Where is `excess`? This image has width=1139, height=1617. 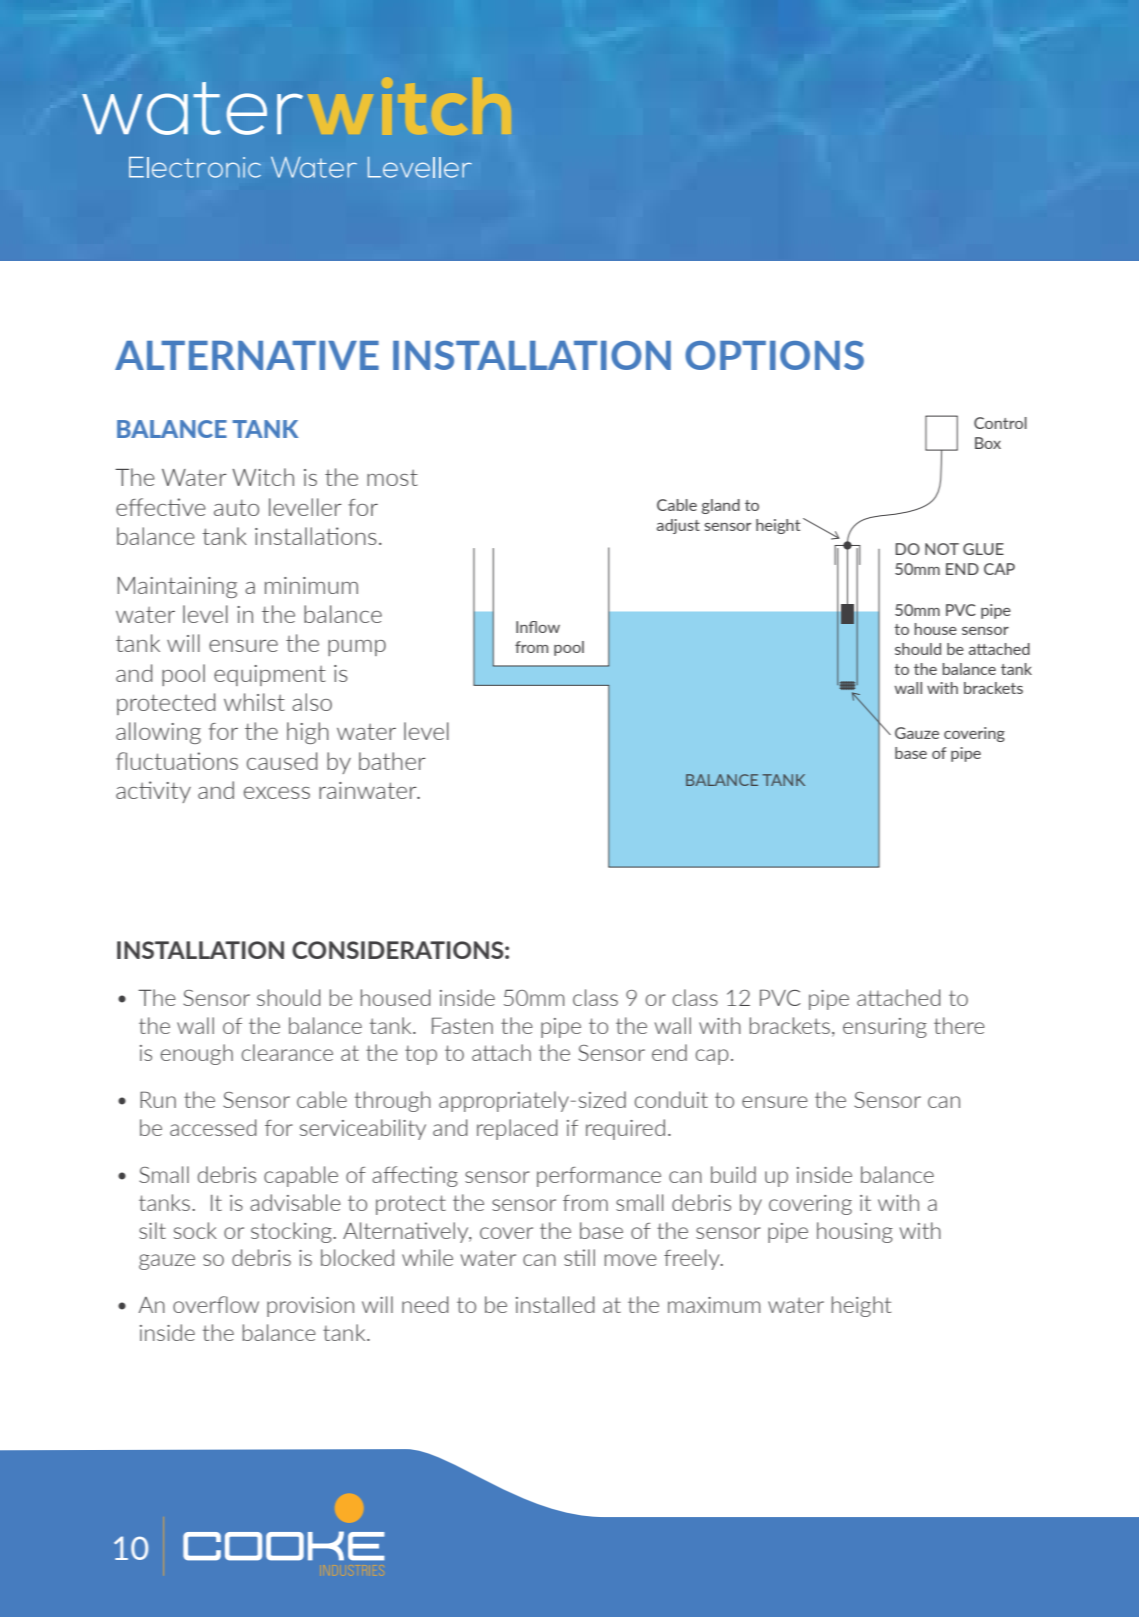
excess is located at coordinates (277, 793).
